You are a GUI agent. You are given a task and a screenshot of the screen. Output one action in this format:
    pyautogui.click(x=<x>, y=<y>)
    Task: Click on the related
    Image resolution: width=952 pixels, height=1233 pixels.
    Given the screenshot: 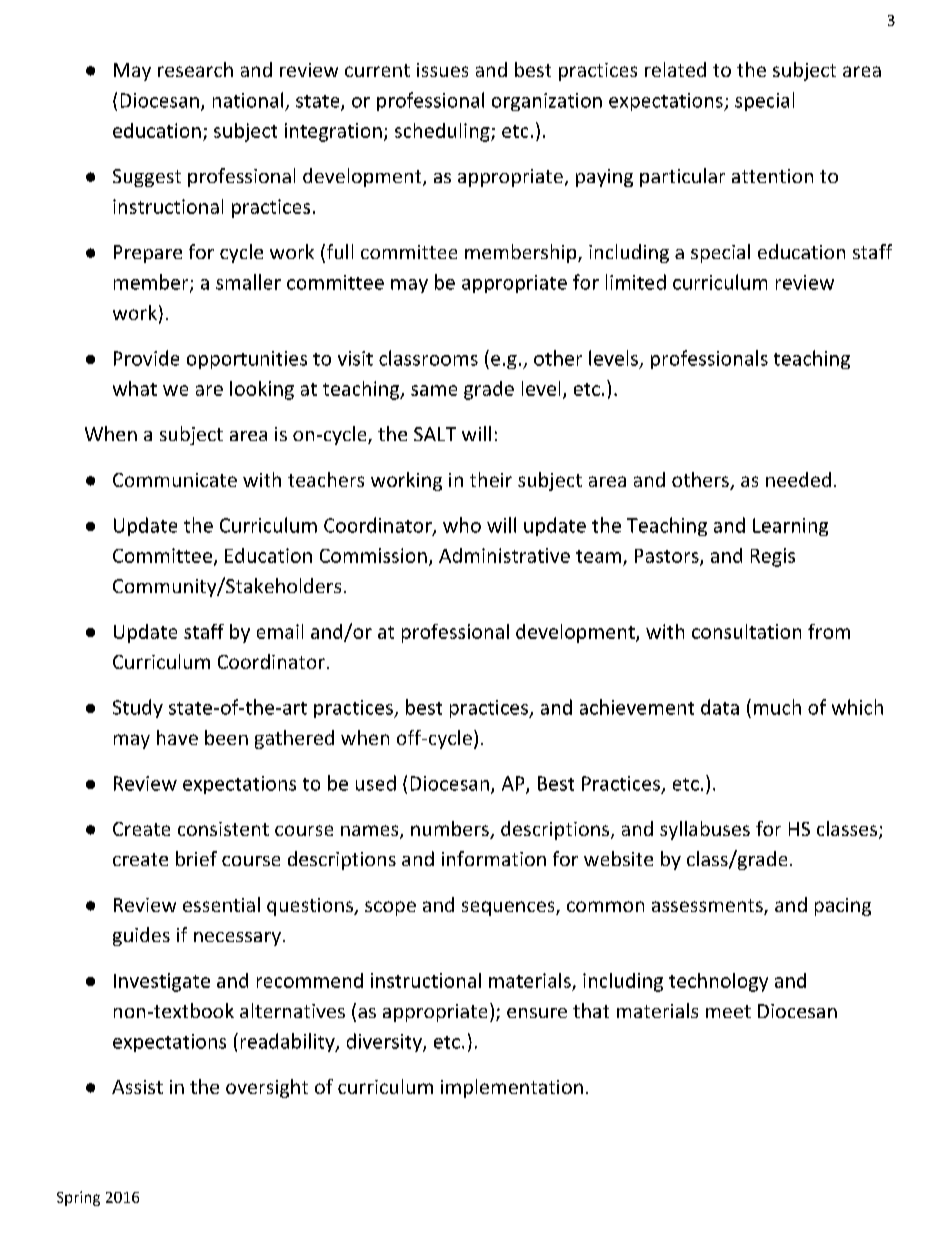 What is the action you would take?
    pyautogui.click(x=675, y=69)
